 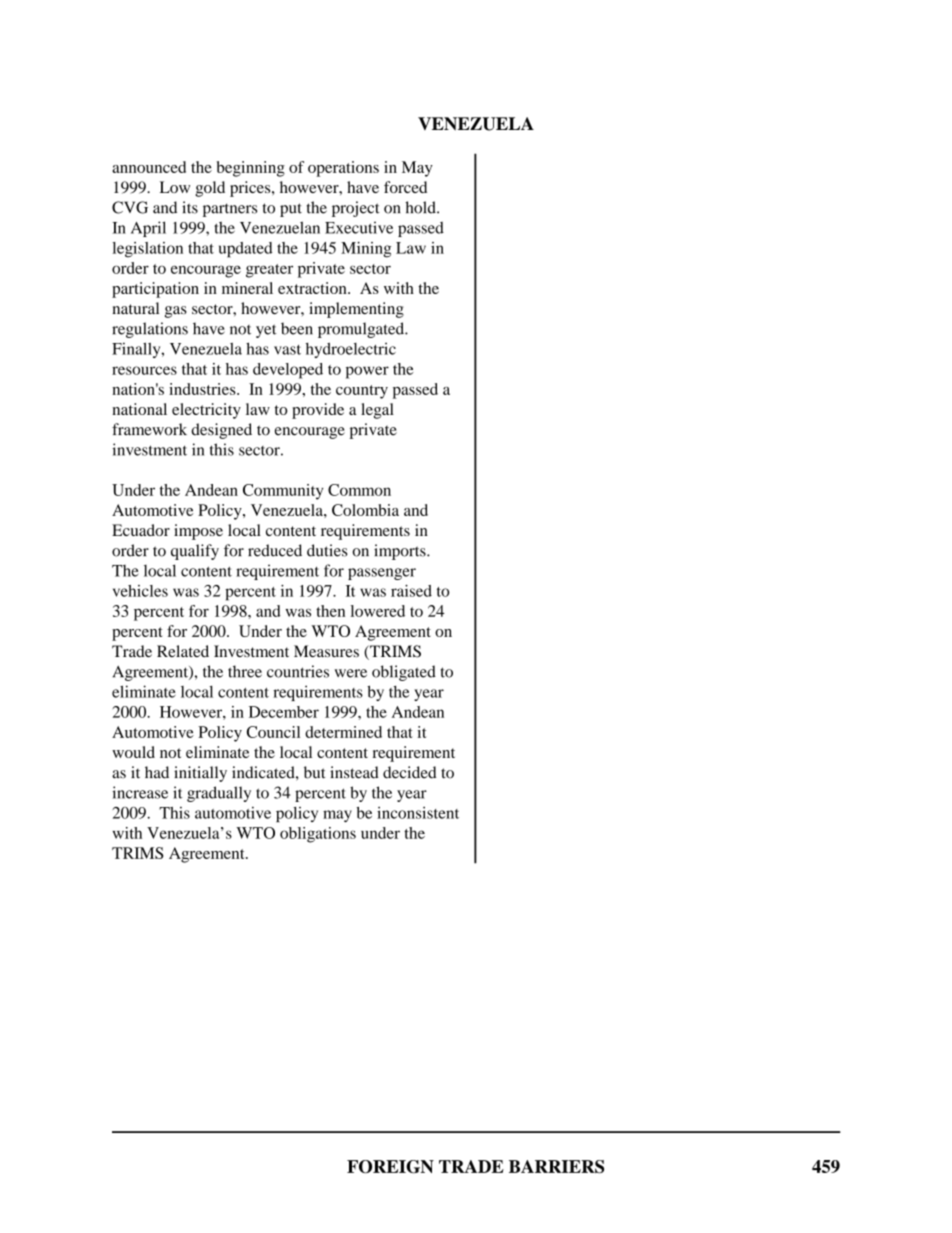 What do you see at coordinates (190, 207) in the screenshot?
I see `its` at bounding box center [190, 207].
